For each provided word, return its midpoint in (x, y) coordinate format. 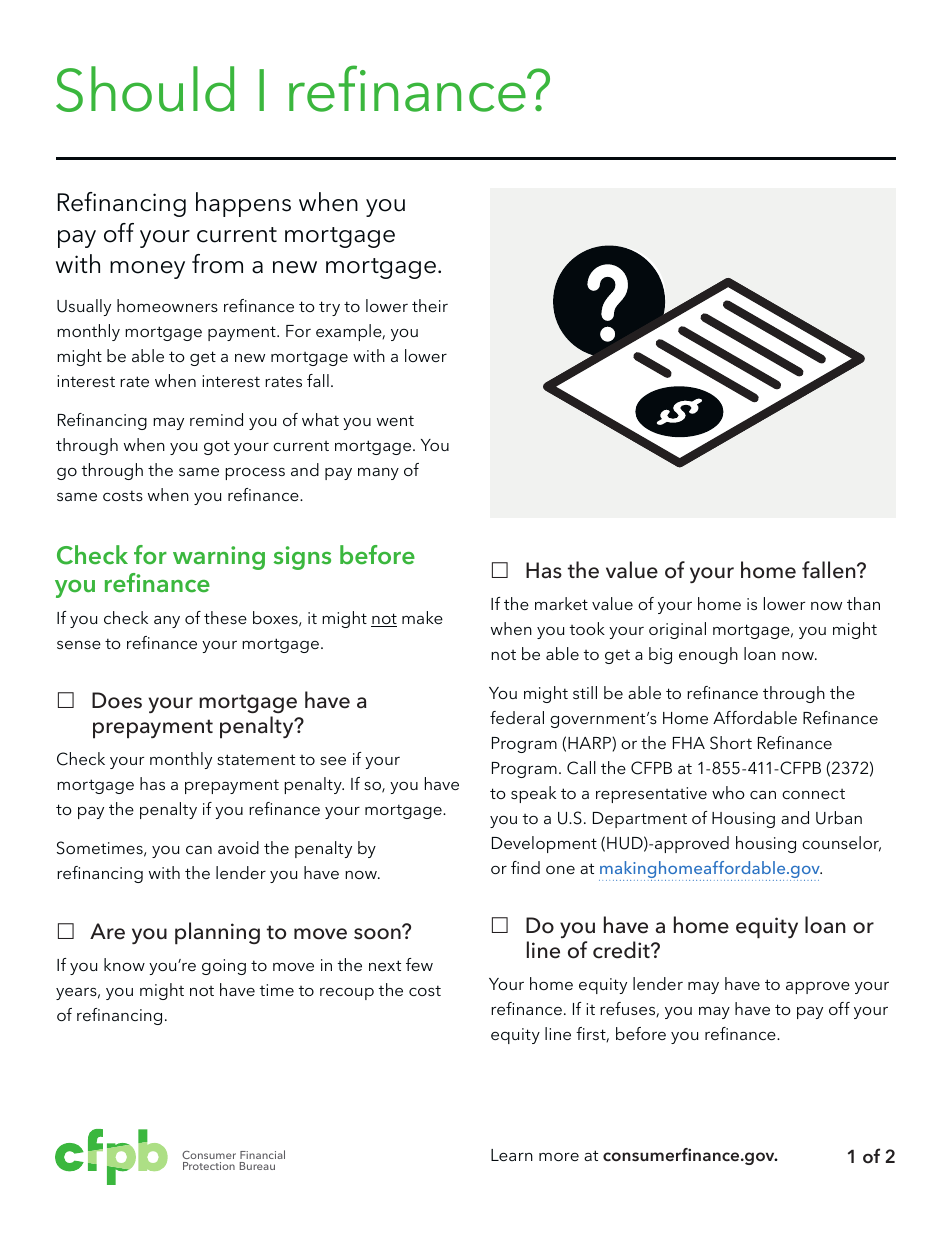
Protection (209, 1166)
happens (243, 204)
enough (708, 655)
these (225, 617)
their (430, 305)
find (525, 867)
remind (216, 419)
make (422, 617)
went (395, 420)
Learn (512, 1155)
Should (145, 89)
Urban (839, 818)
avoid (238, 847)
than (863, 603)
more (559, 1157)
